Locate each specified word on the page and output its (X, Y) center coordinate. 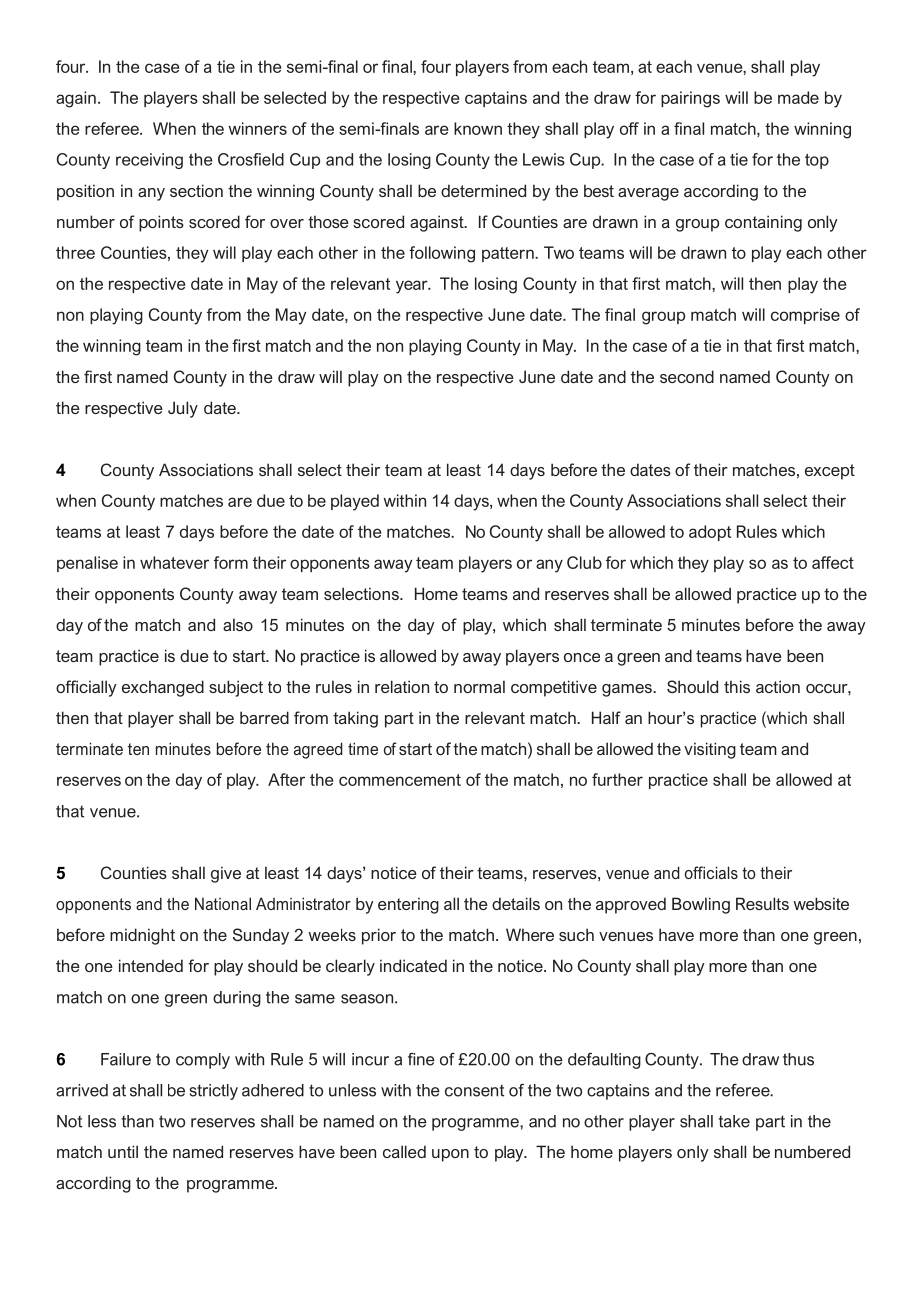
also (238, 624)
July (183, 409)
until (123, 1151)
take (734, 1121)
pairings (690, 99)
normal (479, 686)
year (413, 287)
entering (408, 905)
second (687, 376)
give (226, 874)
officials (711, 872)
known (478, 128)
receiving (149, 161)
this (737, 686)
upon (450, 1155)
